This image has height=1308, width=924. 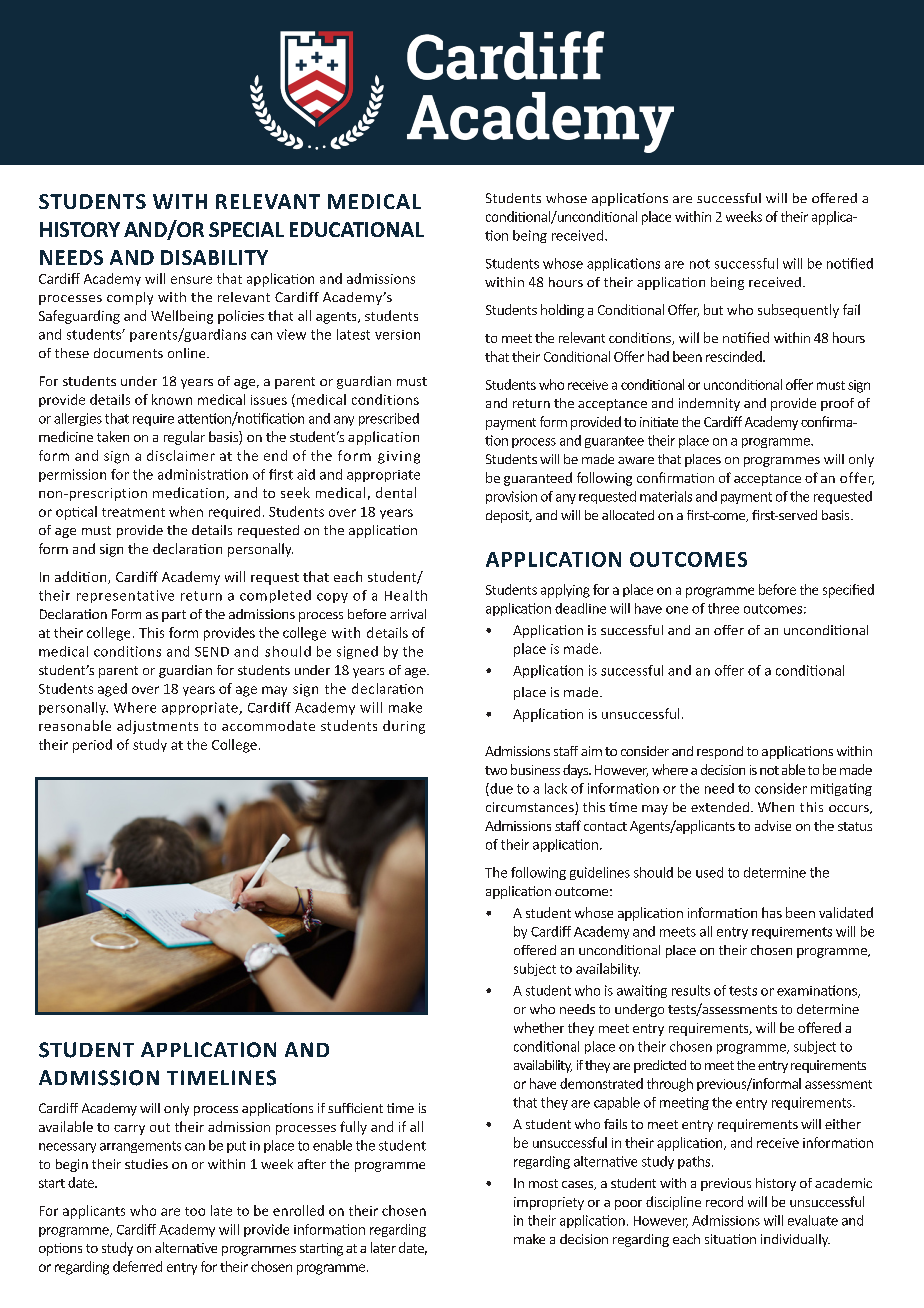 I want to click on treatment, so click(x=133, y=512).
